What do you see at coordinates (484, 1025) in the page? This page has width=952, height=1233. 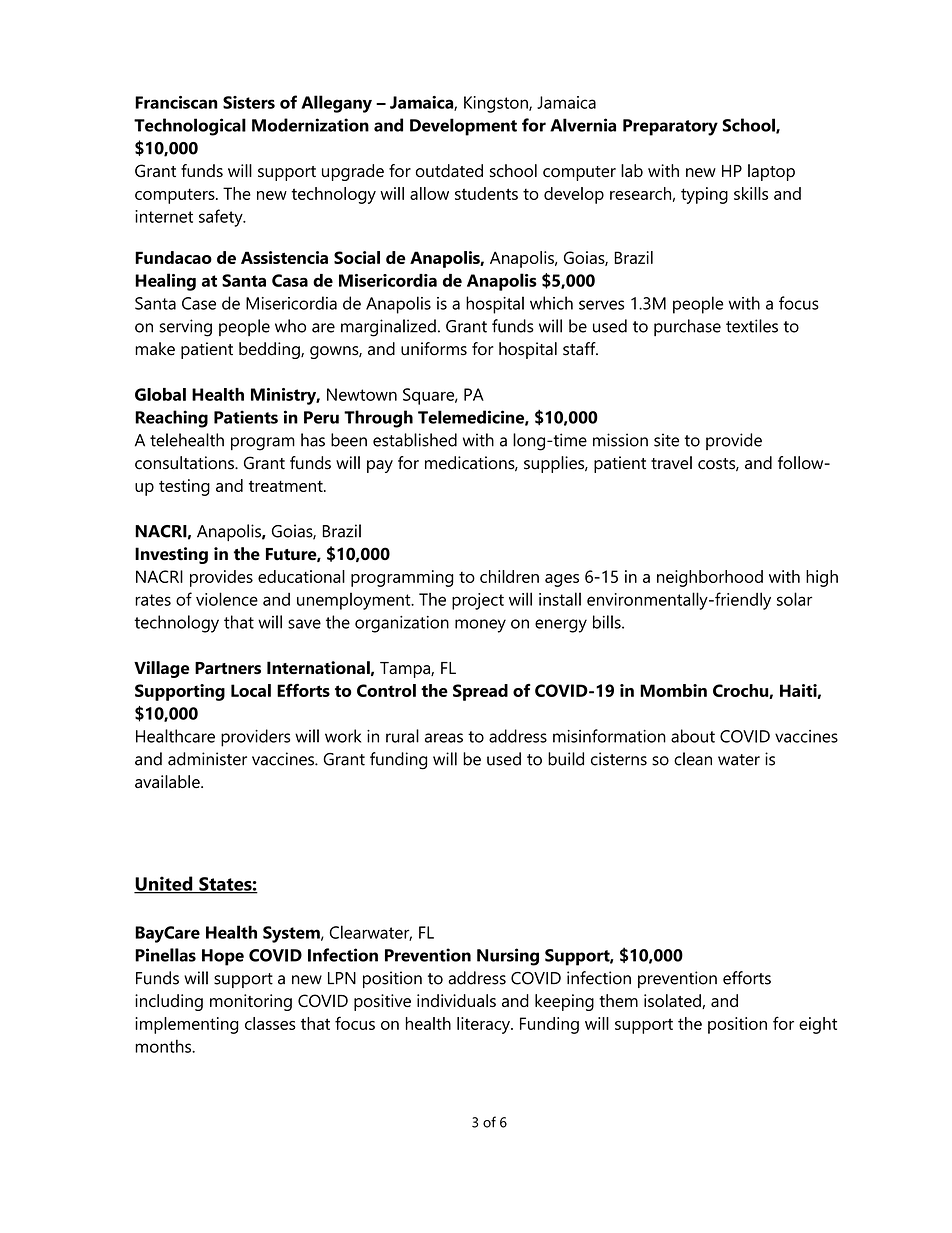 I see `literacy` at bounding box center [484, 1025].
